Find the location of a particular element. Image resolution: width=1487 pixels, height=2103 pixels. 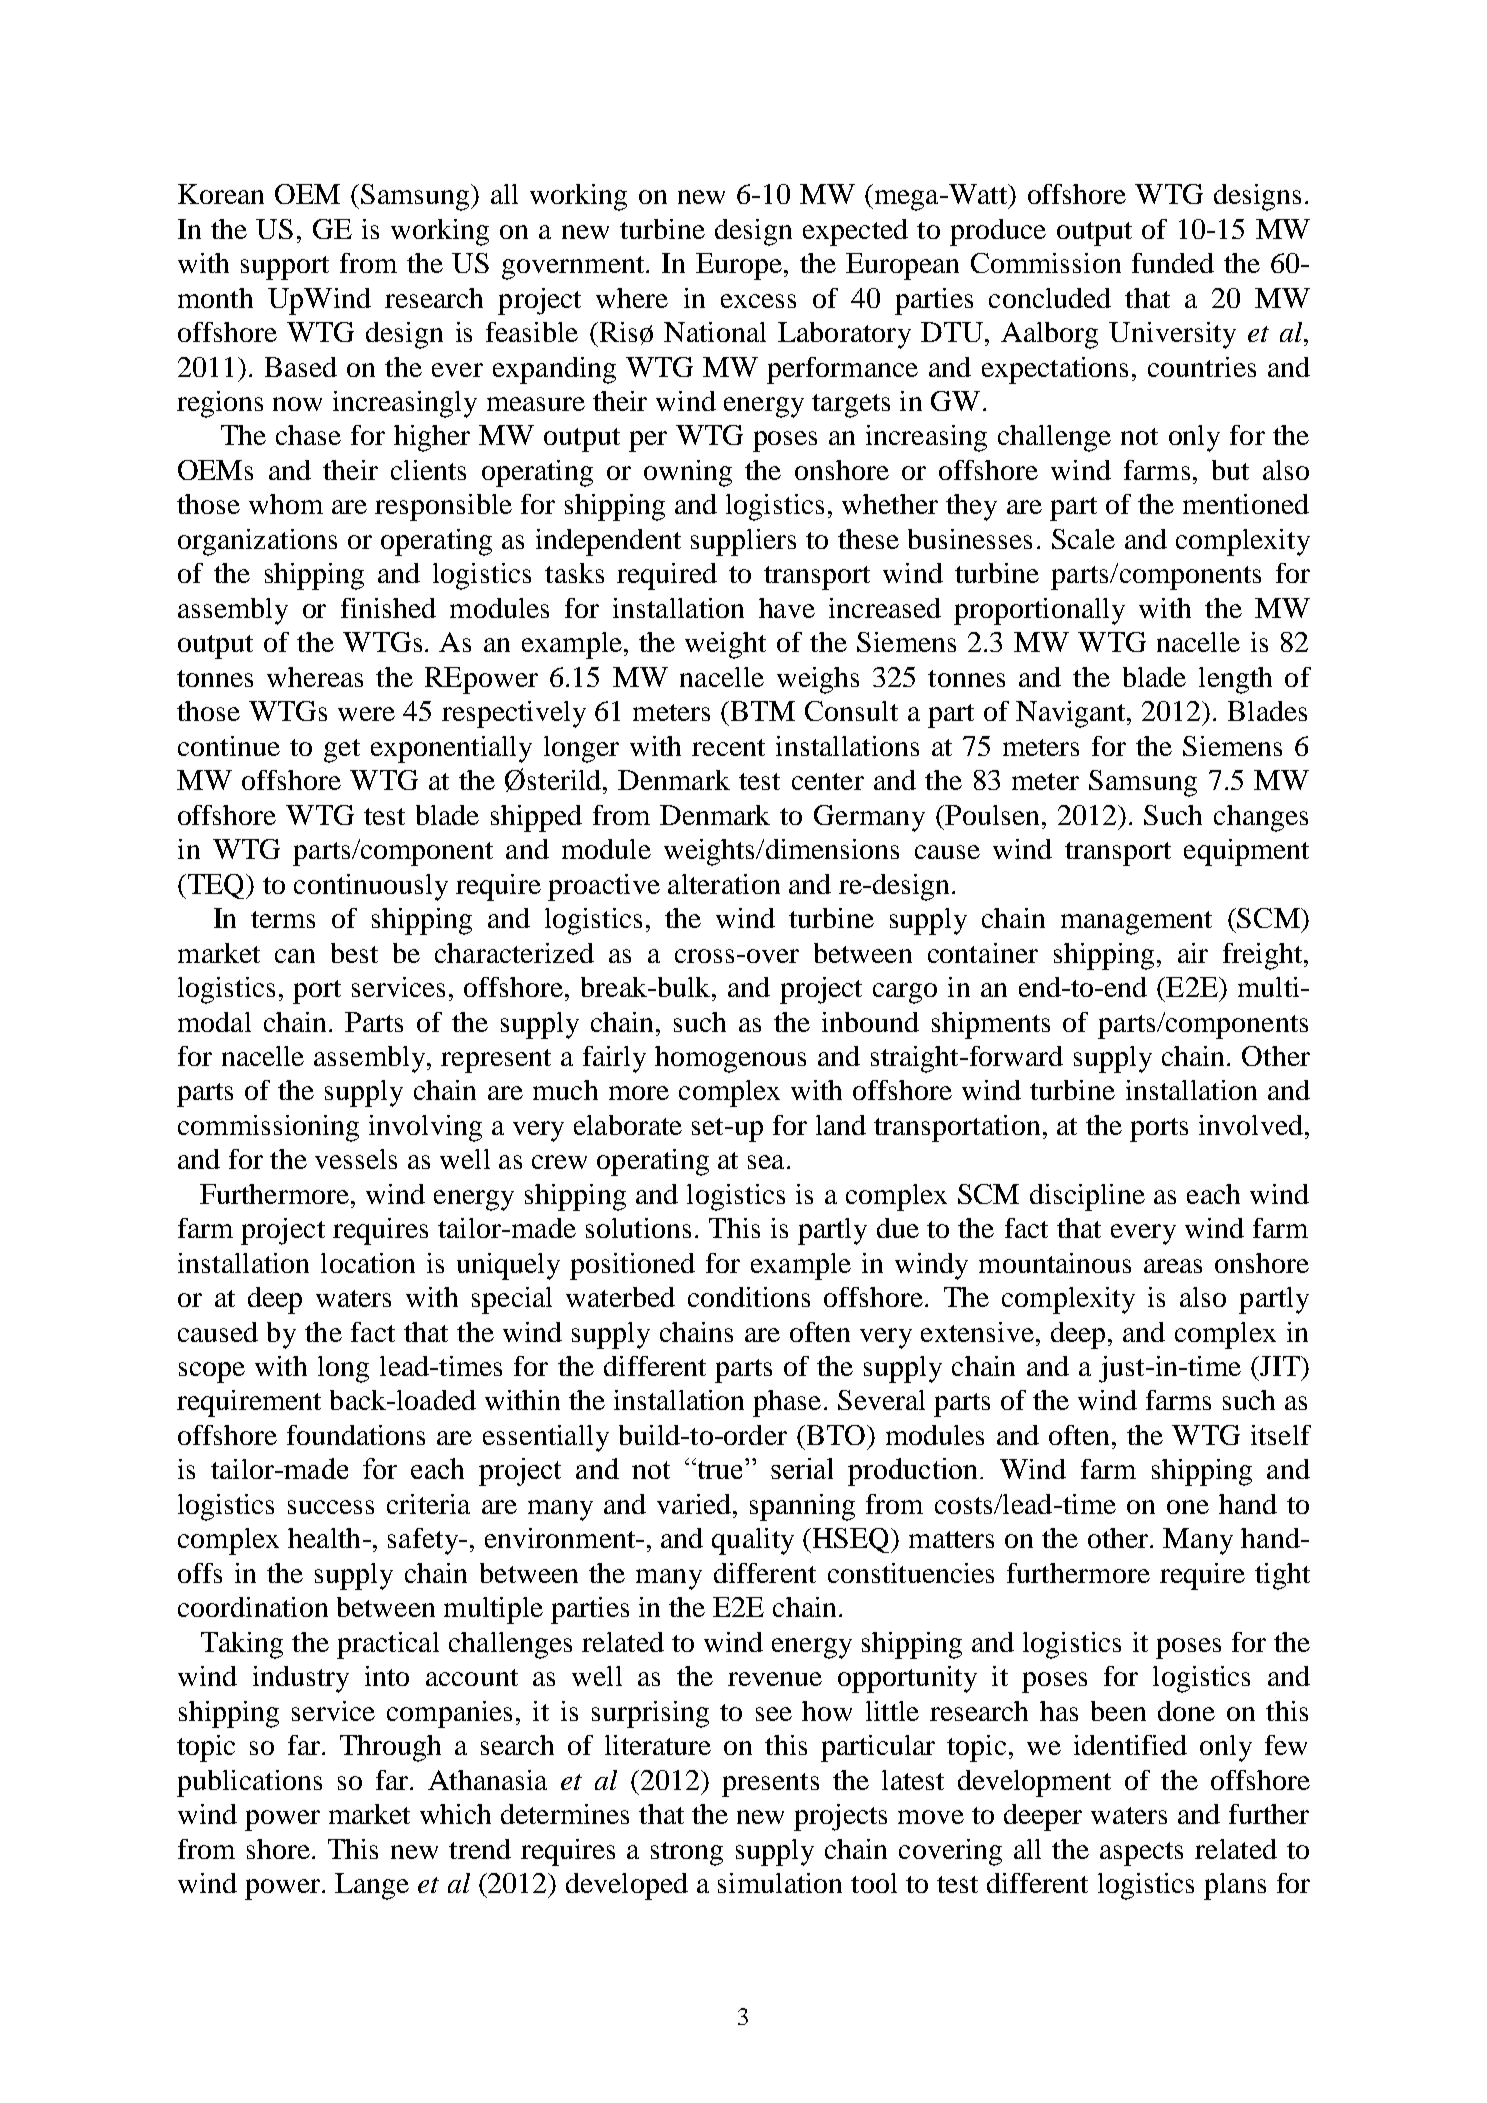

areas is located at coordinates (1173, 1266).
